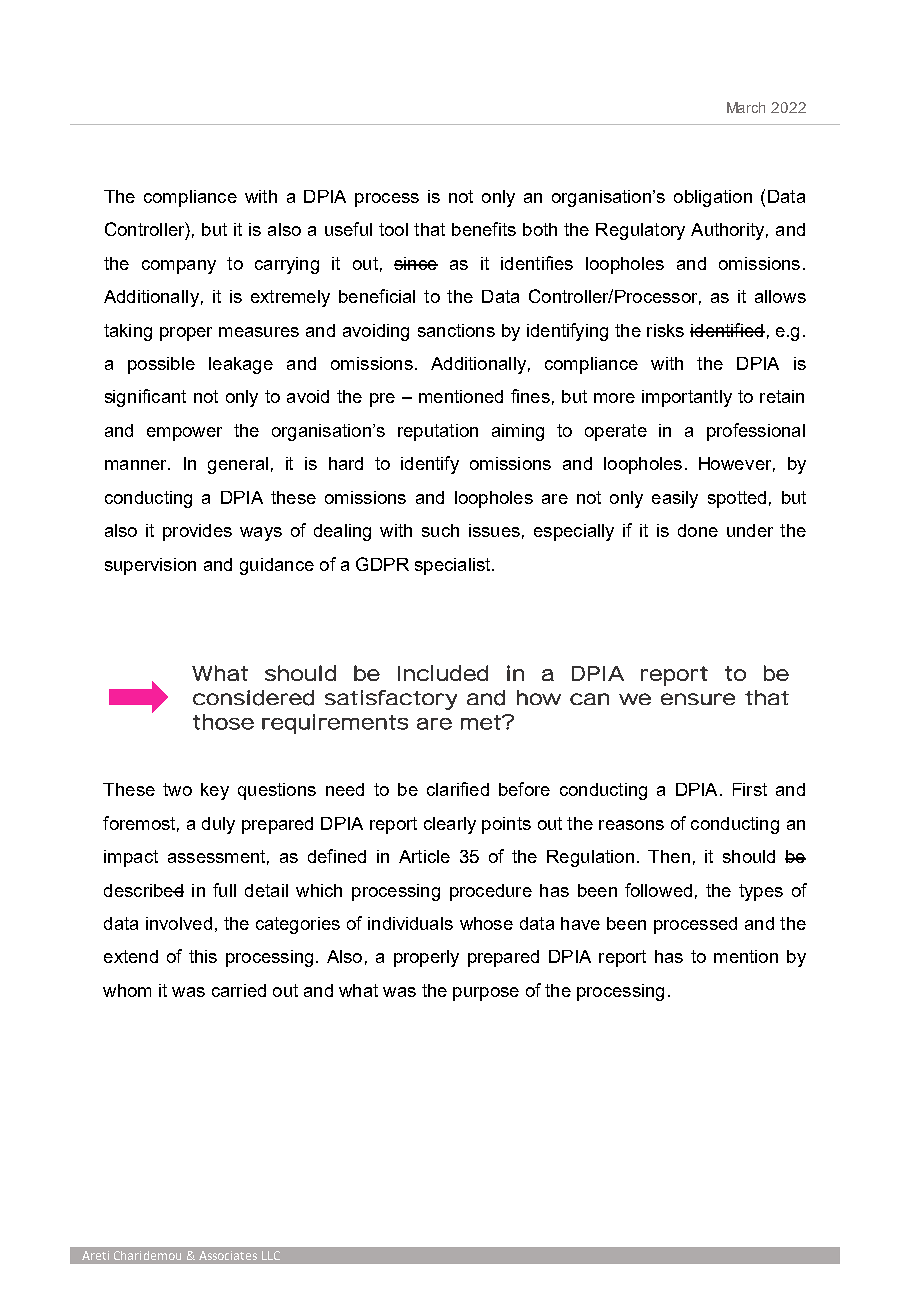  I want to click on importantly, so click(687, 398).
